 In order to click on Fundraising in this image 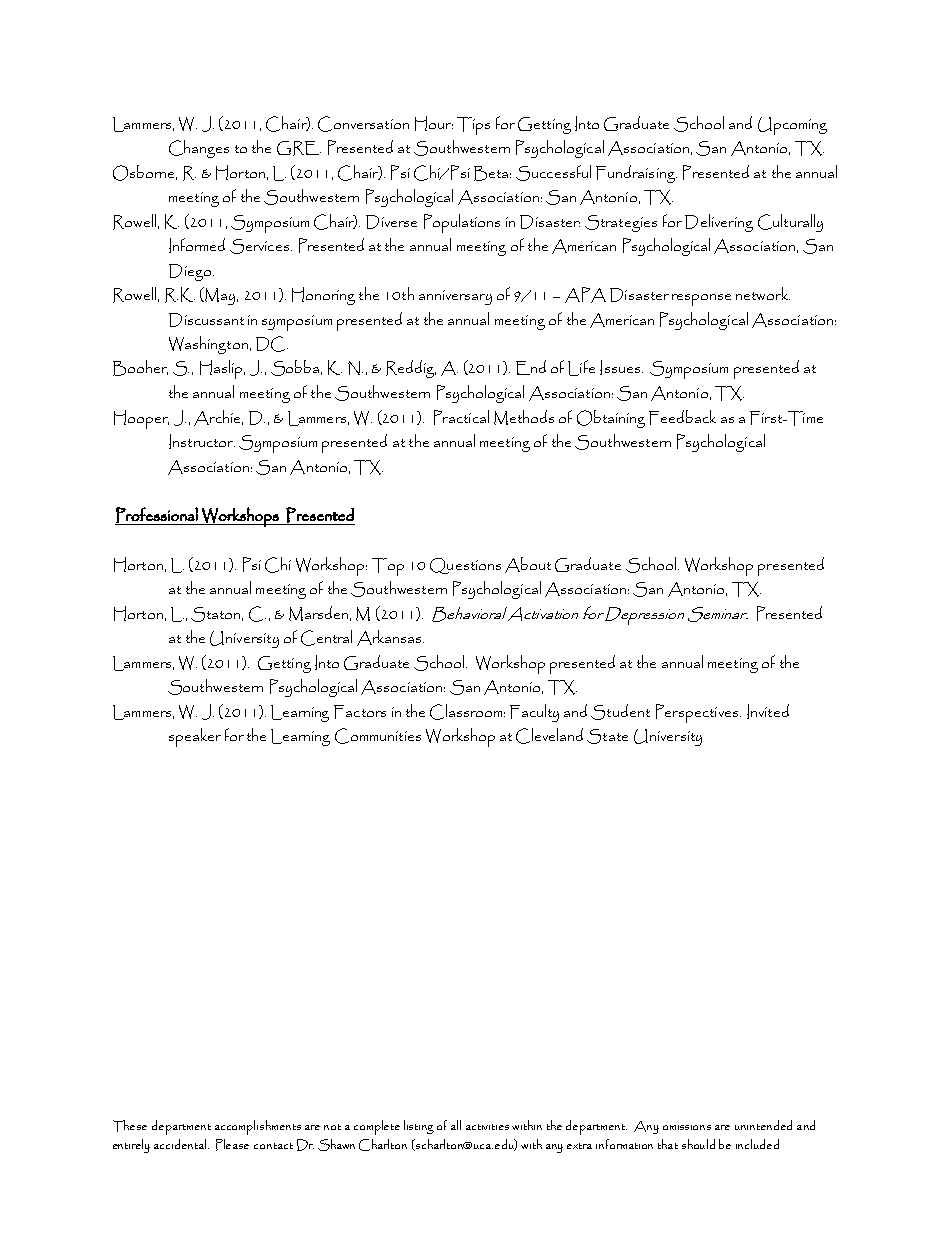, I will do `click(636, 174)`.
